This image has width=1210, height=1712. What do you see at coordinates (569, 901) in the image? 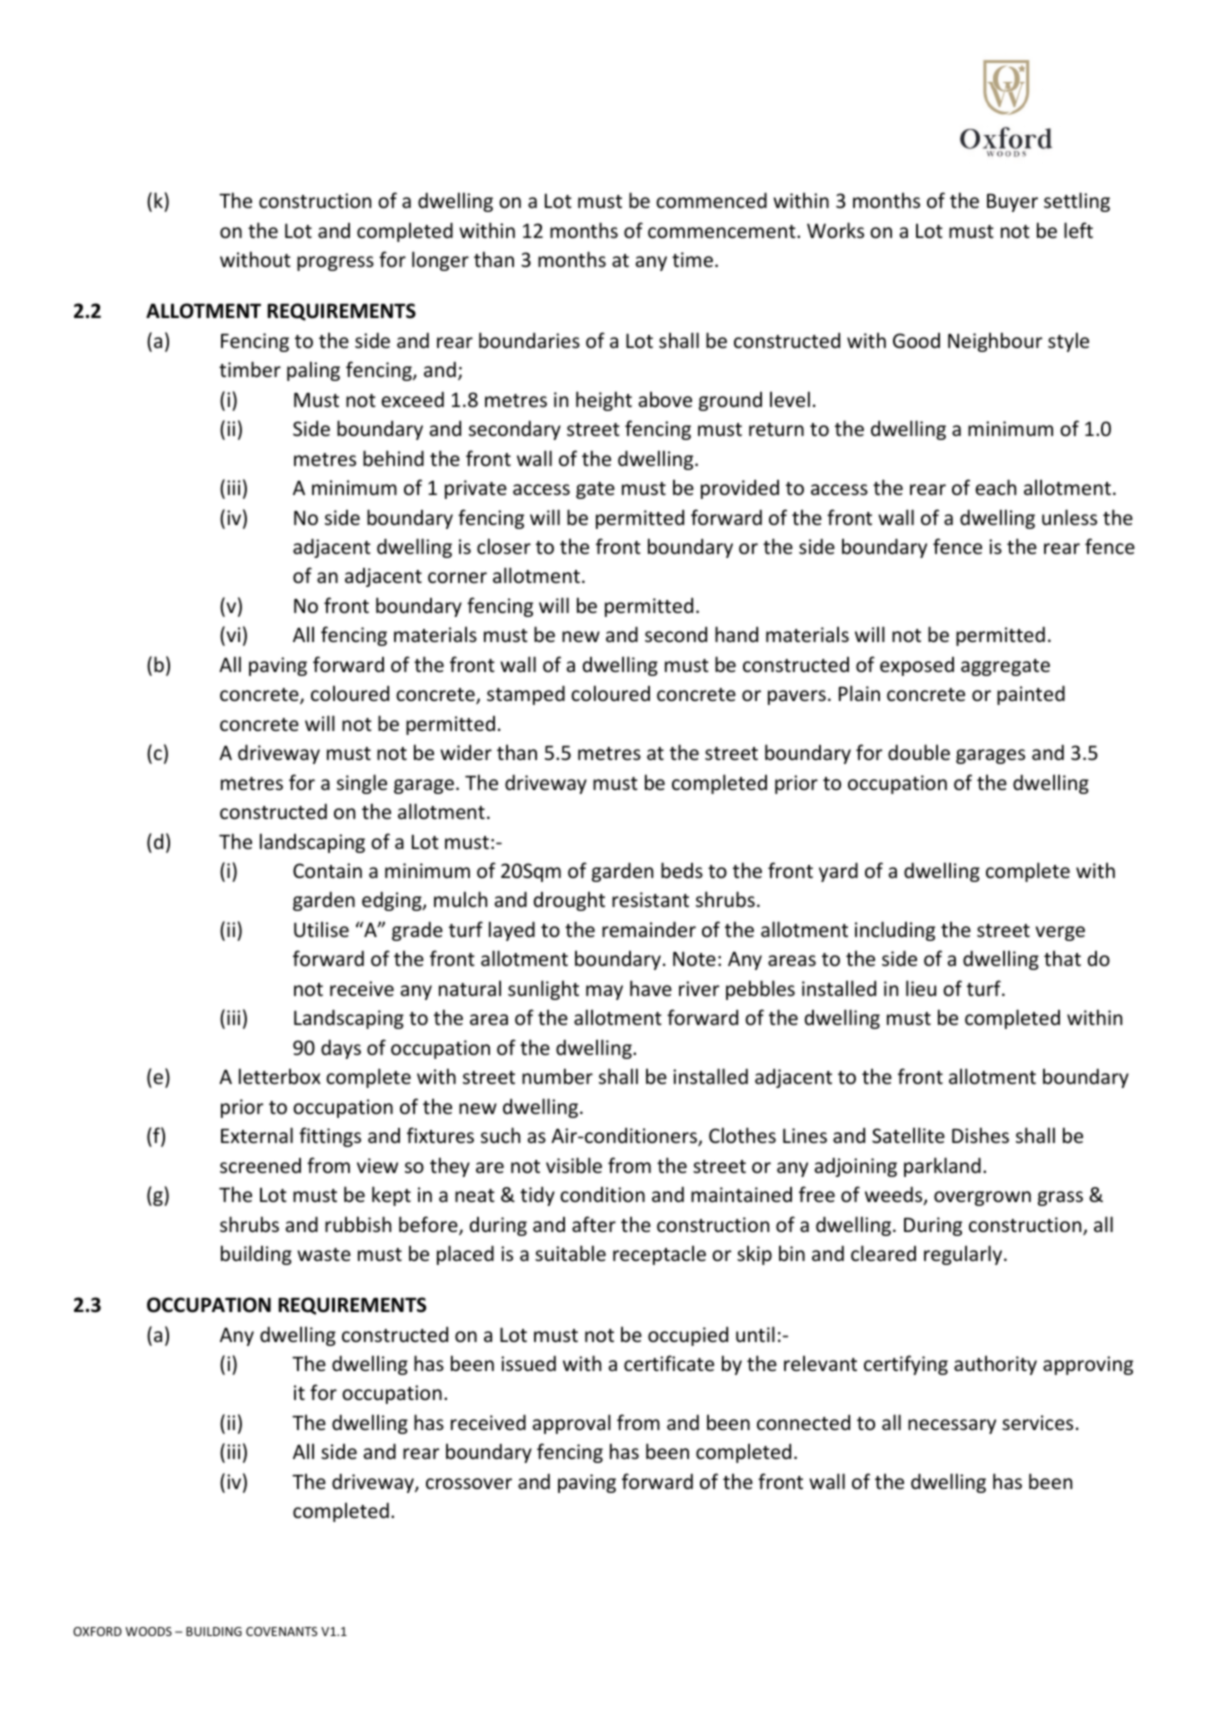
I see `drought` at bounding box center [569, 901].
